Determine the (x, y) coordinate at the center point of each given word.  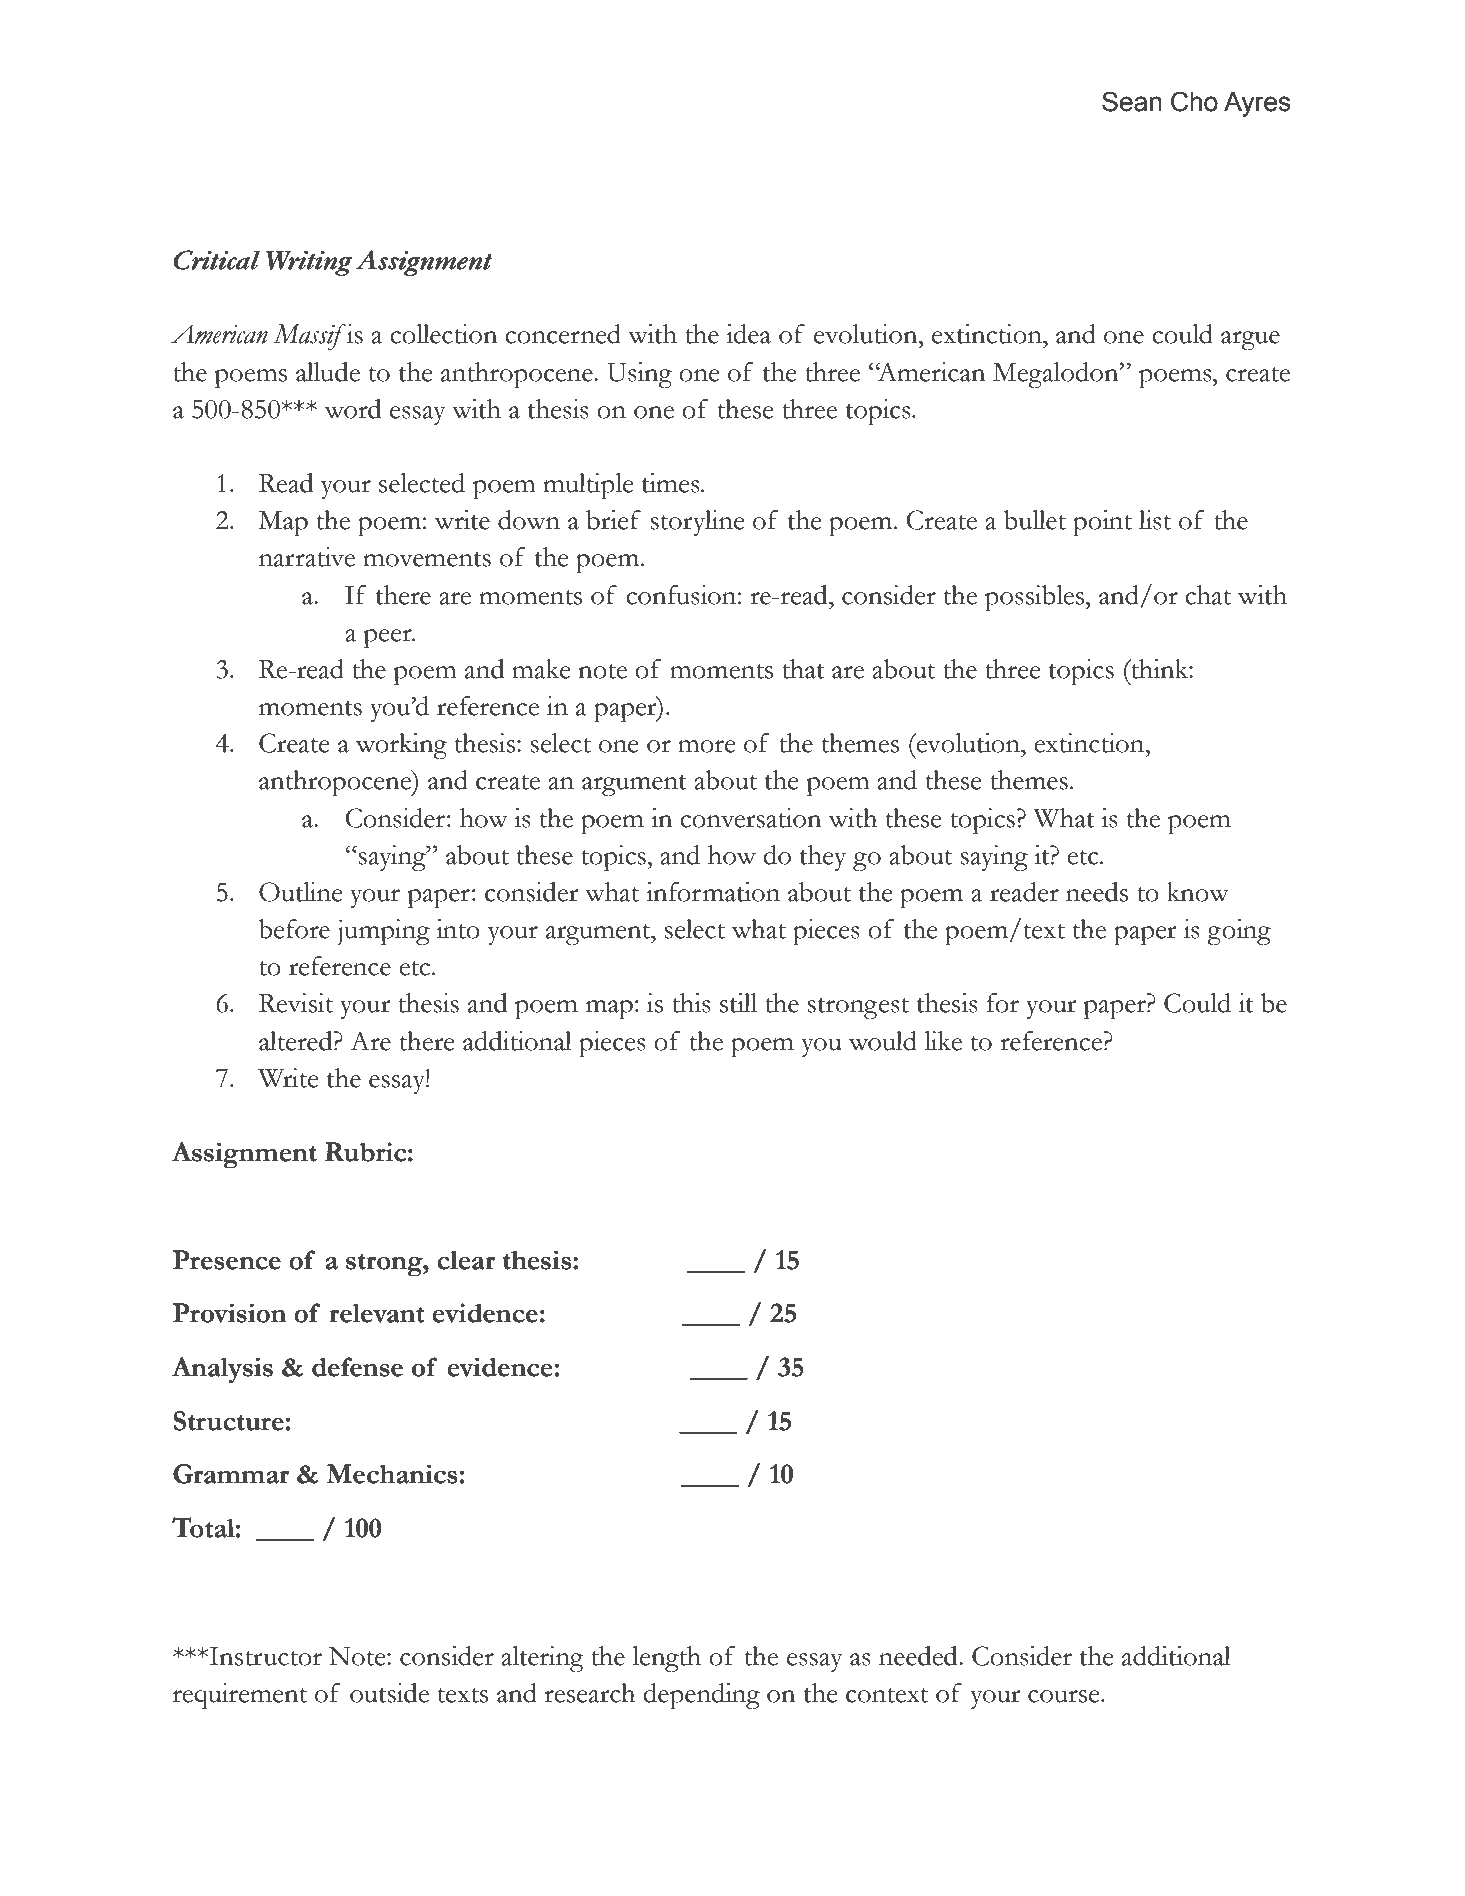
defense (357, 1367)
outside (389, 1693)
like (943, 1041)
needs (1097, 892)
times (672, 483)
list (1155, 520)
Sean (1132, 101)
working (401, 746)
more (706, 746)
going (1239, 932)
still (738, 1003)
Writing (309, 263)
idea (748, 334)
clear (466, 1260)
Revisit (296, 1003)
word (352, 409)
